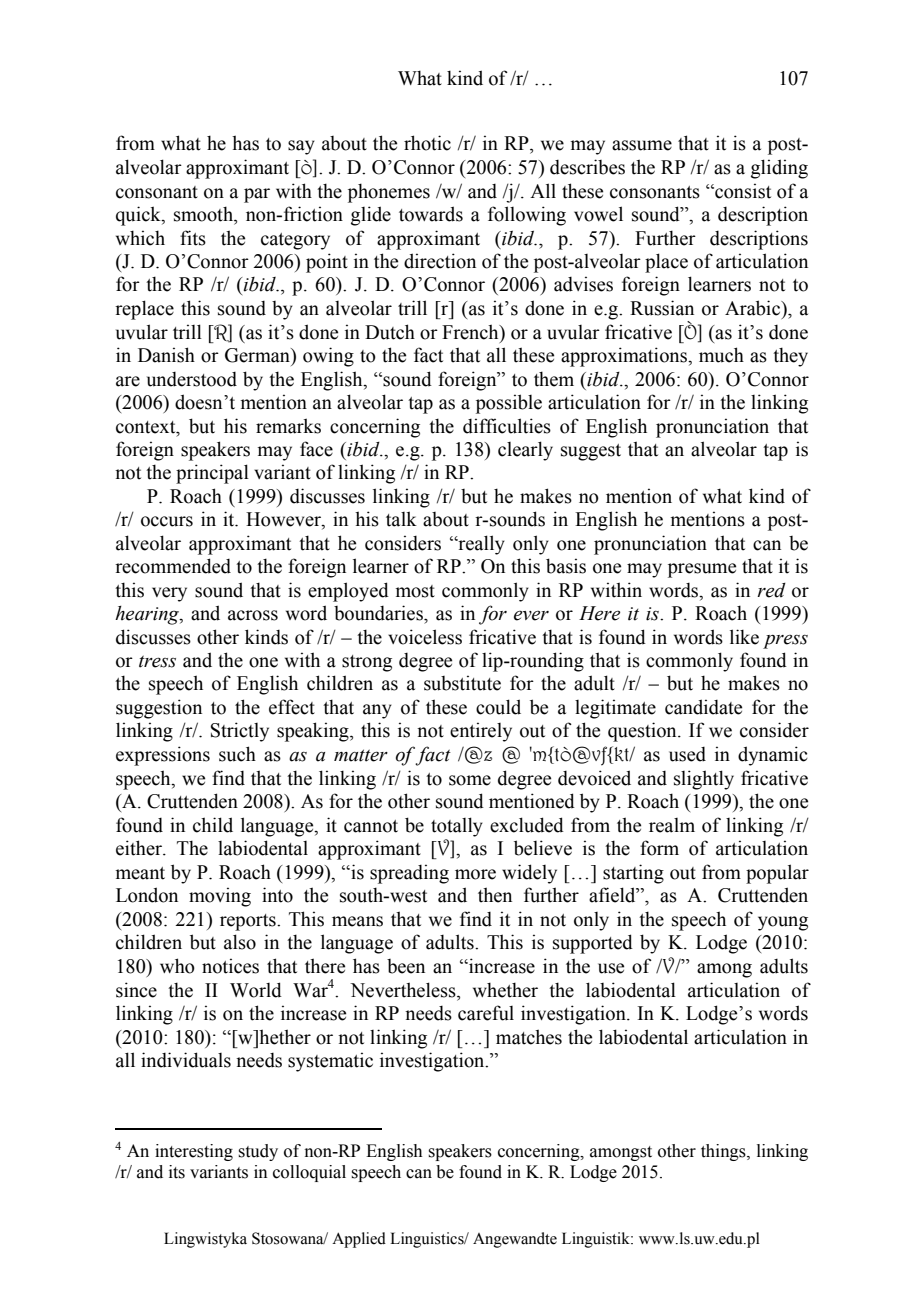 Image resolution: width=924 pixels, height=1314 pixels. What do you see at coordinates (220, 897) in the document?
I see `moving` at bounding box center [220, 897].
